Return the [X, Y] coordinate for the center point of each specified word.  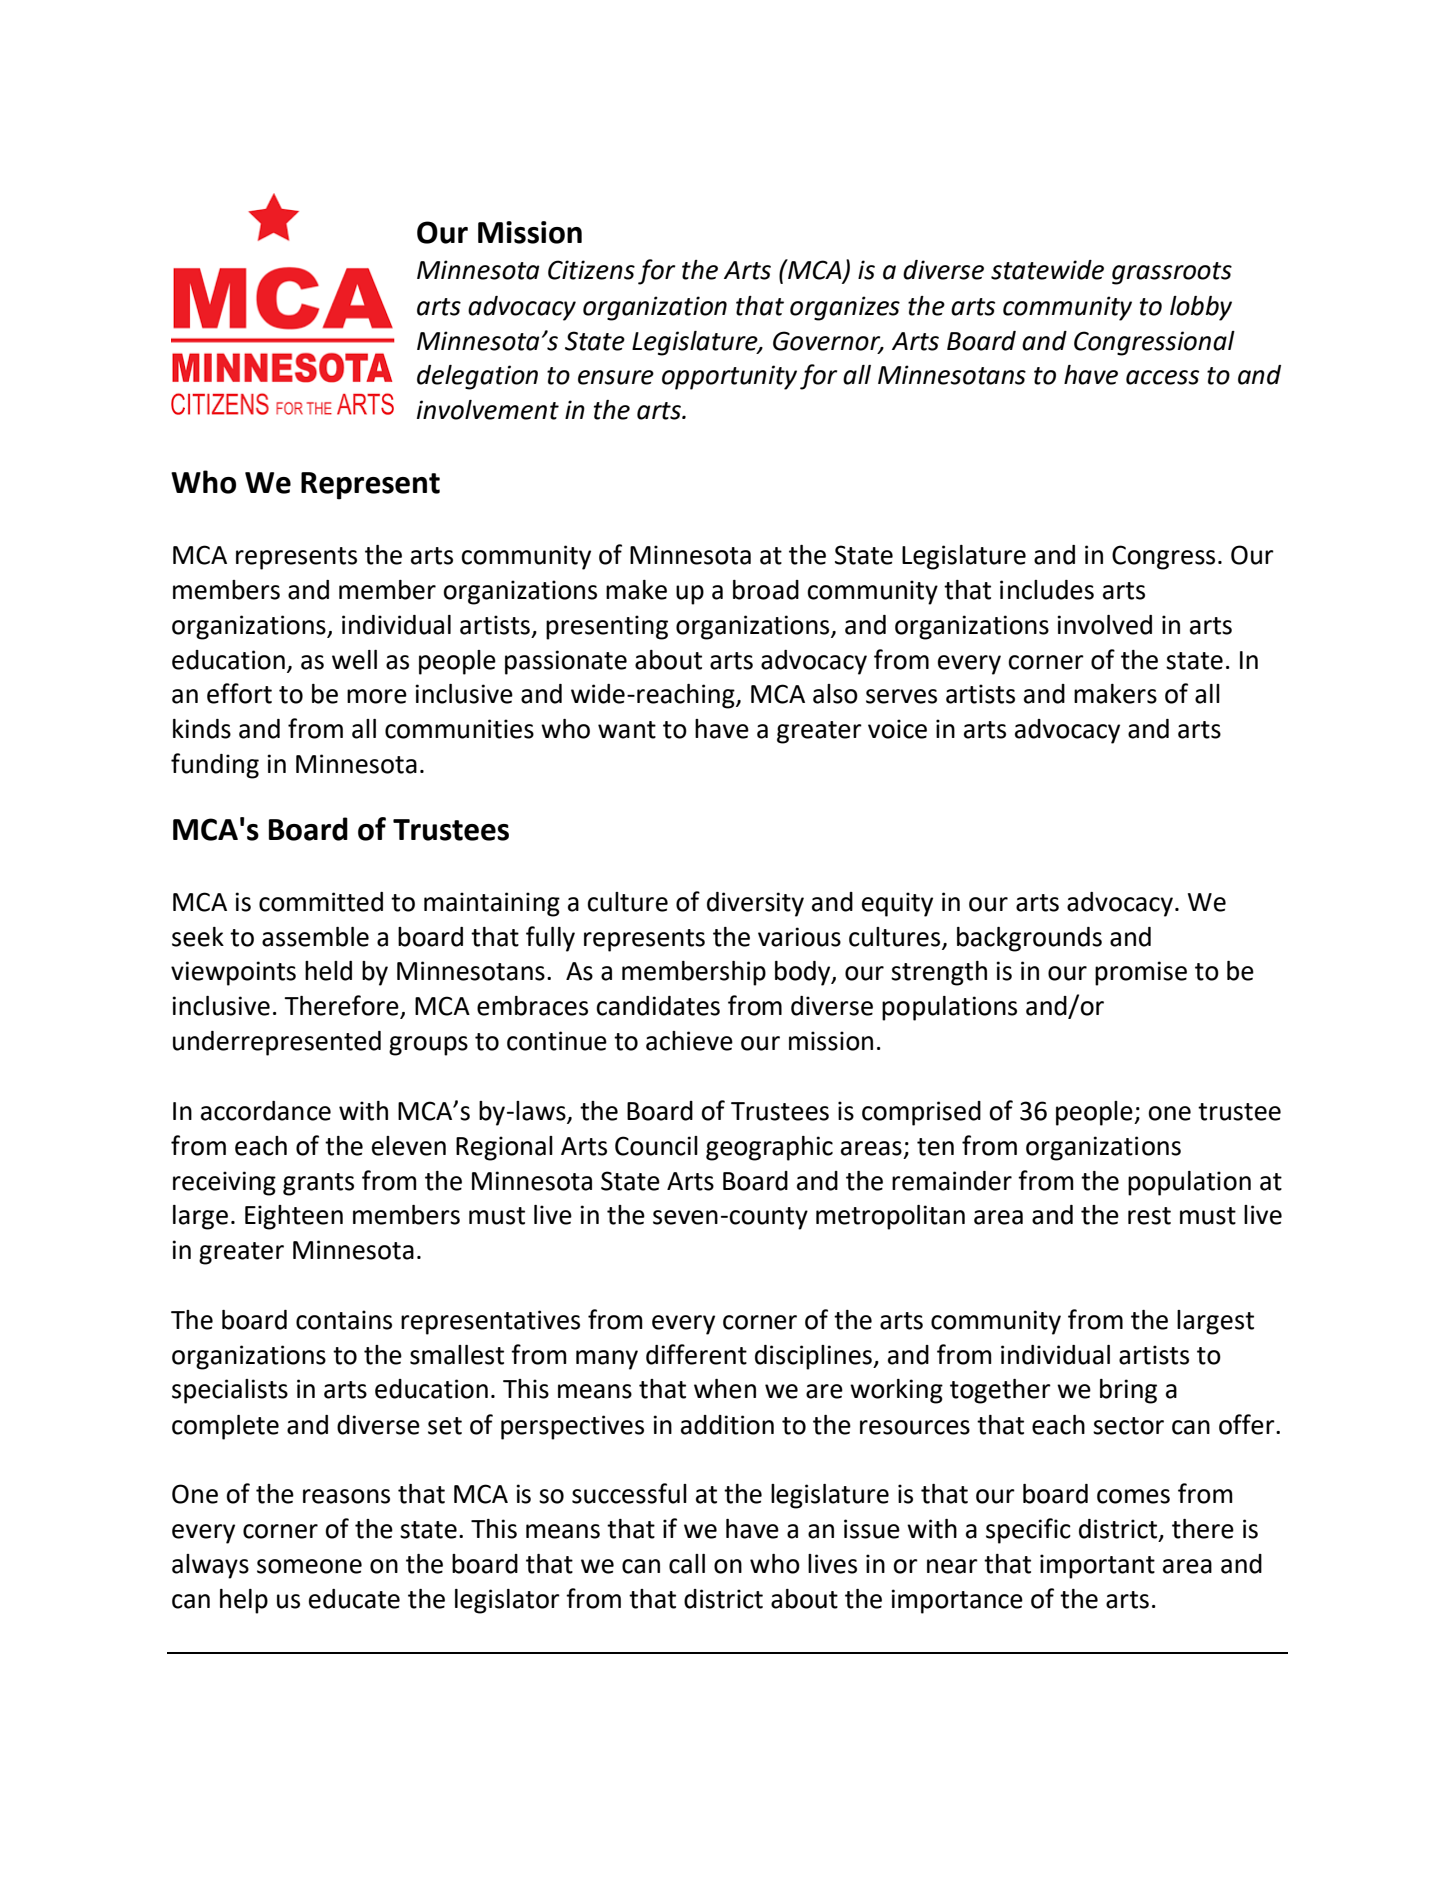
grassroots [1172, 273]
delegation [477, 377]
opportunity [729, 377]
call [687, 1564]
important [1097, 1566]
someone [309, 1566]
